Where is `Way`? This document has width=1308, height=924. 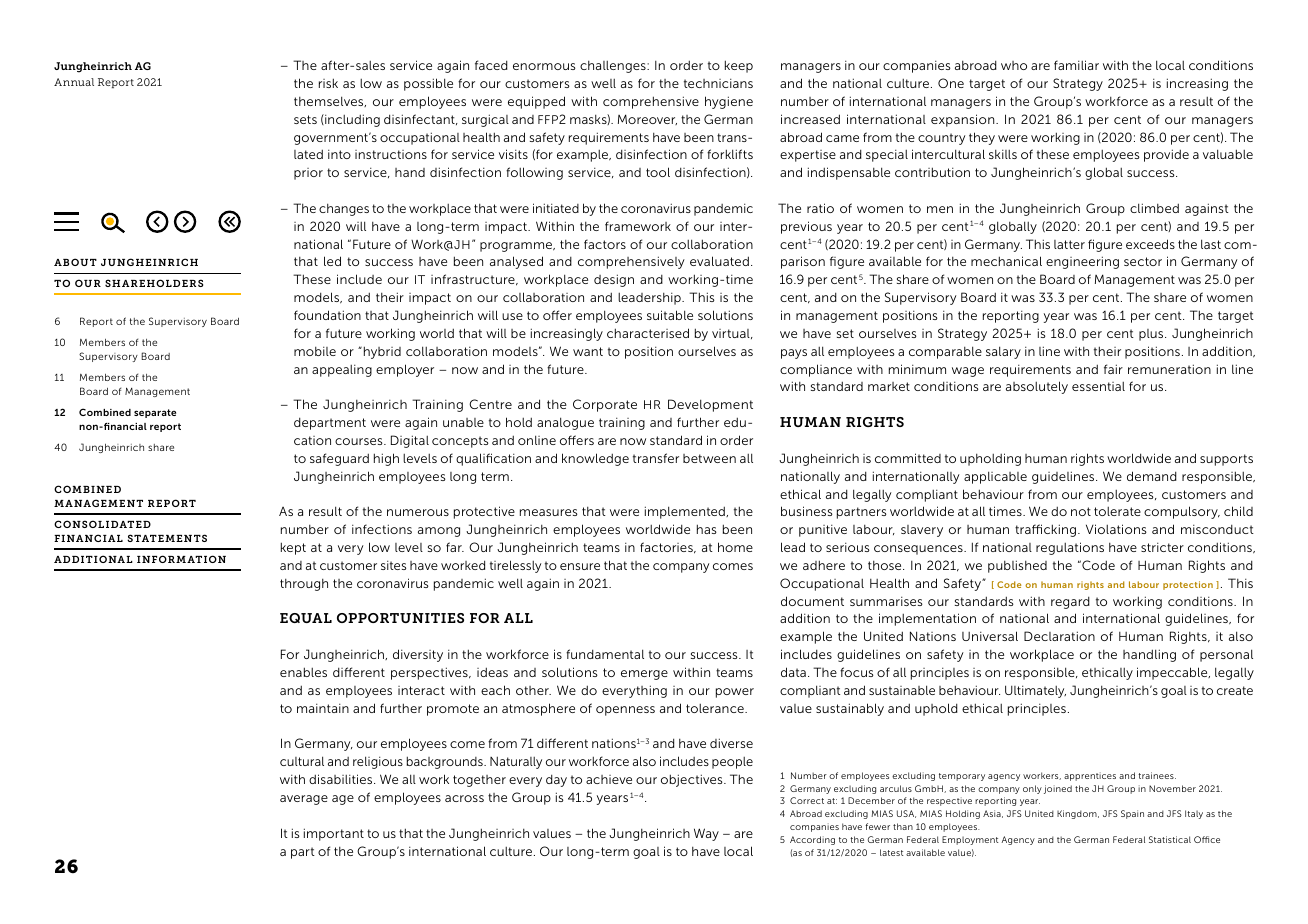
Way is located at coordinates (706, 834).
